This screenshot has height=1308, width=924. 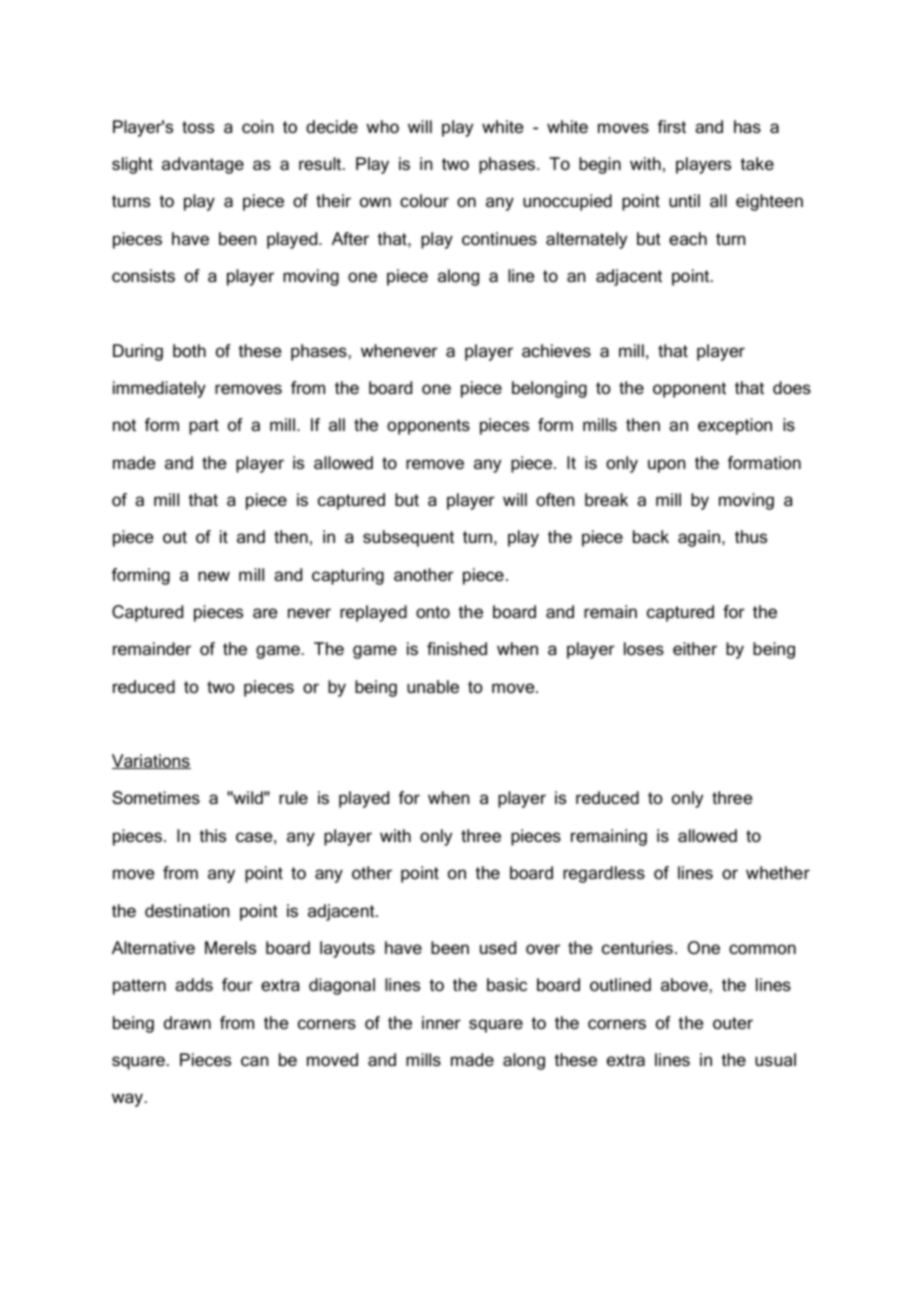 I want to click on onto, so click(x=433, y=612).
